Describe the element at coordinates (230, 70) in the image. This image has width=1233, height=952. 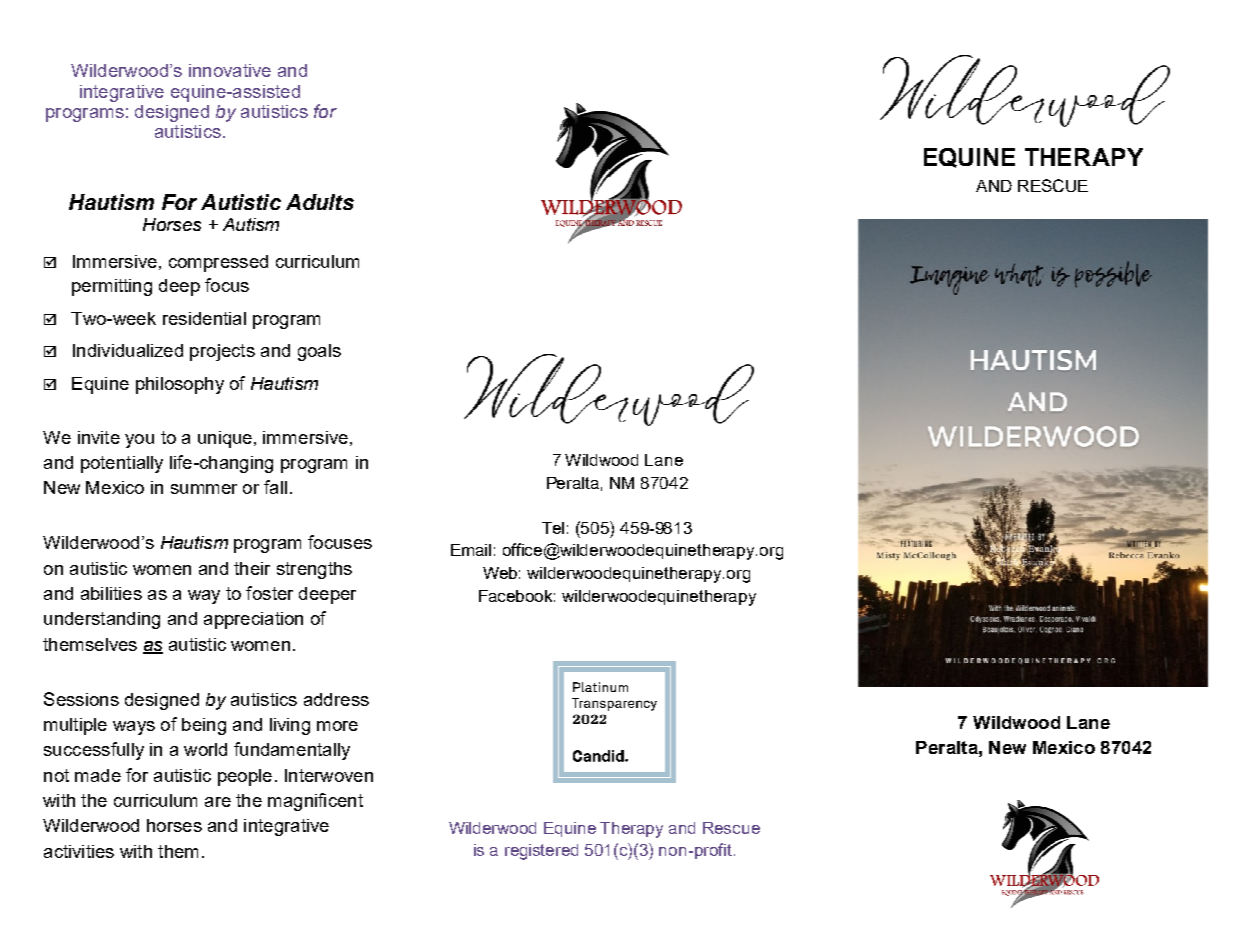
I see `innovative` at that location.
